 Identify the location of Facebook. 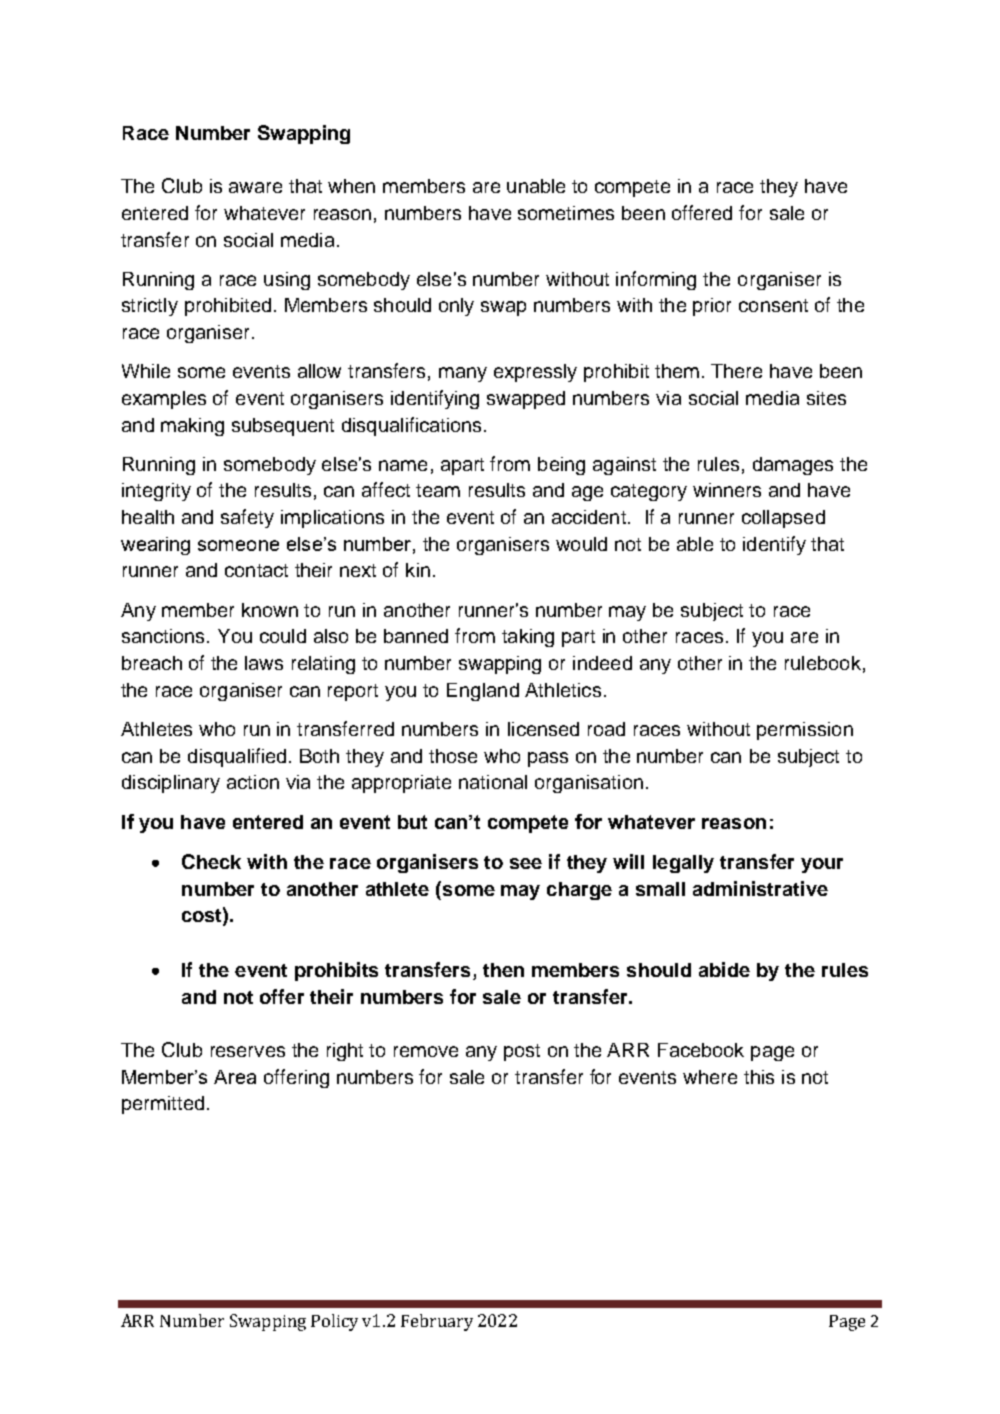
(701, 1050).
